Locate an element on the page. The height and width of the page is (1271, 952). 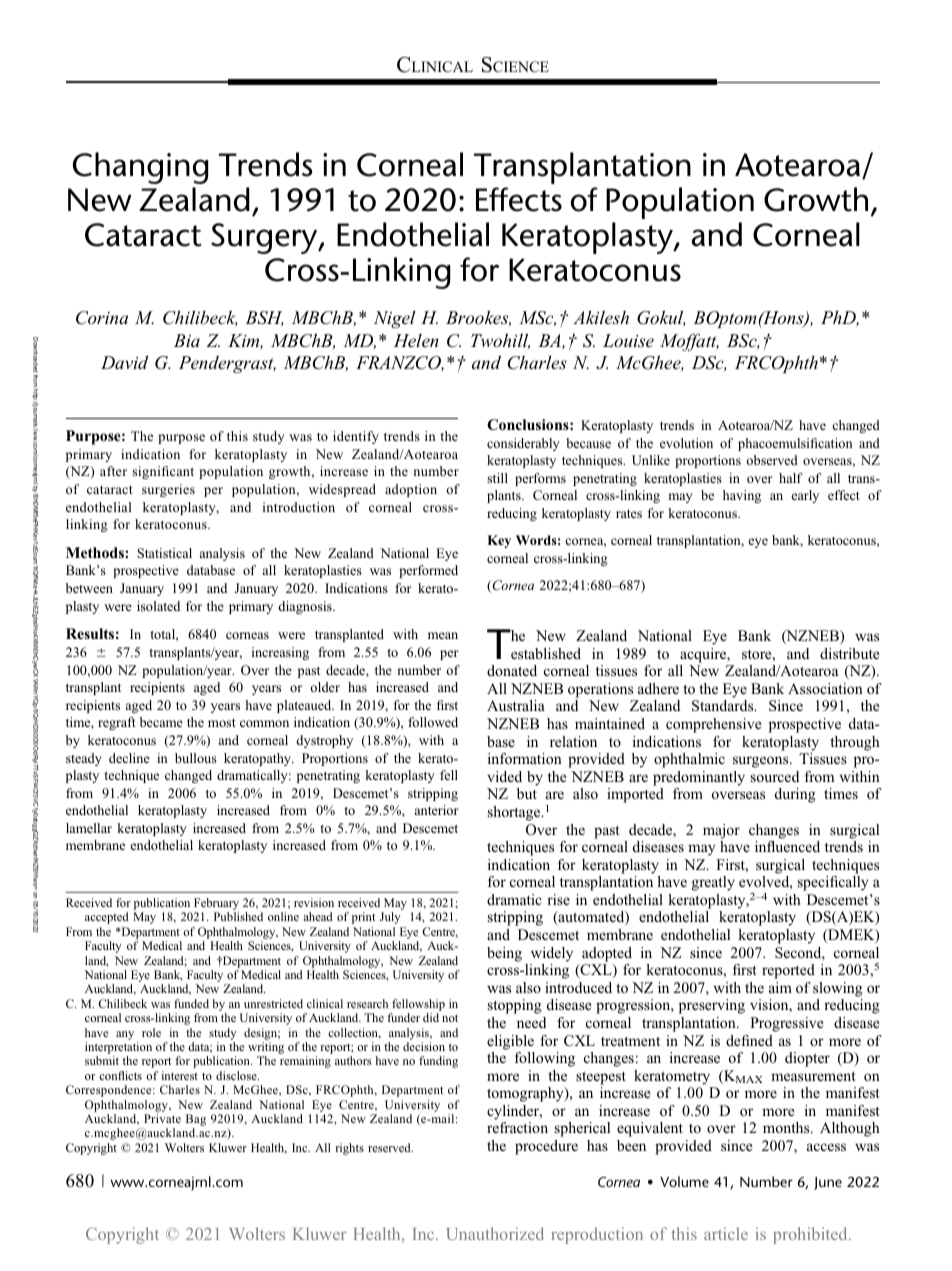
surgeries is located at coordinates (168, 490).
